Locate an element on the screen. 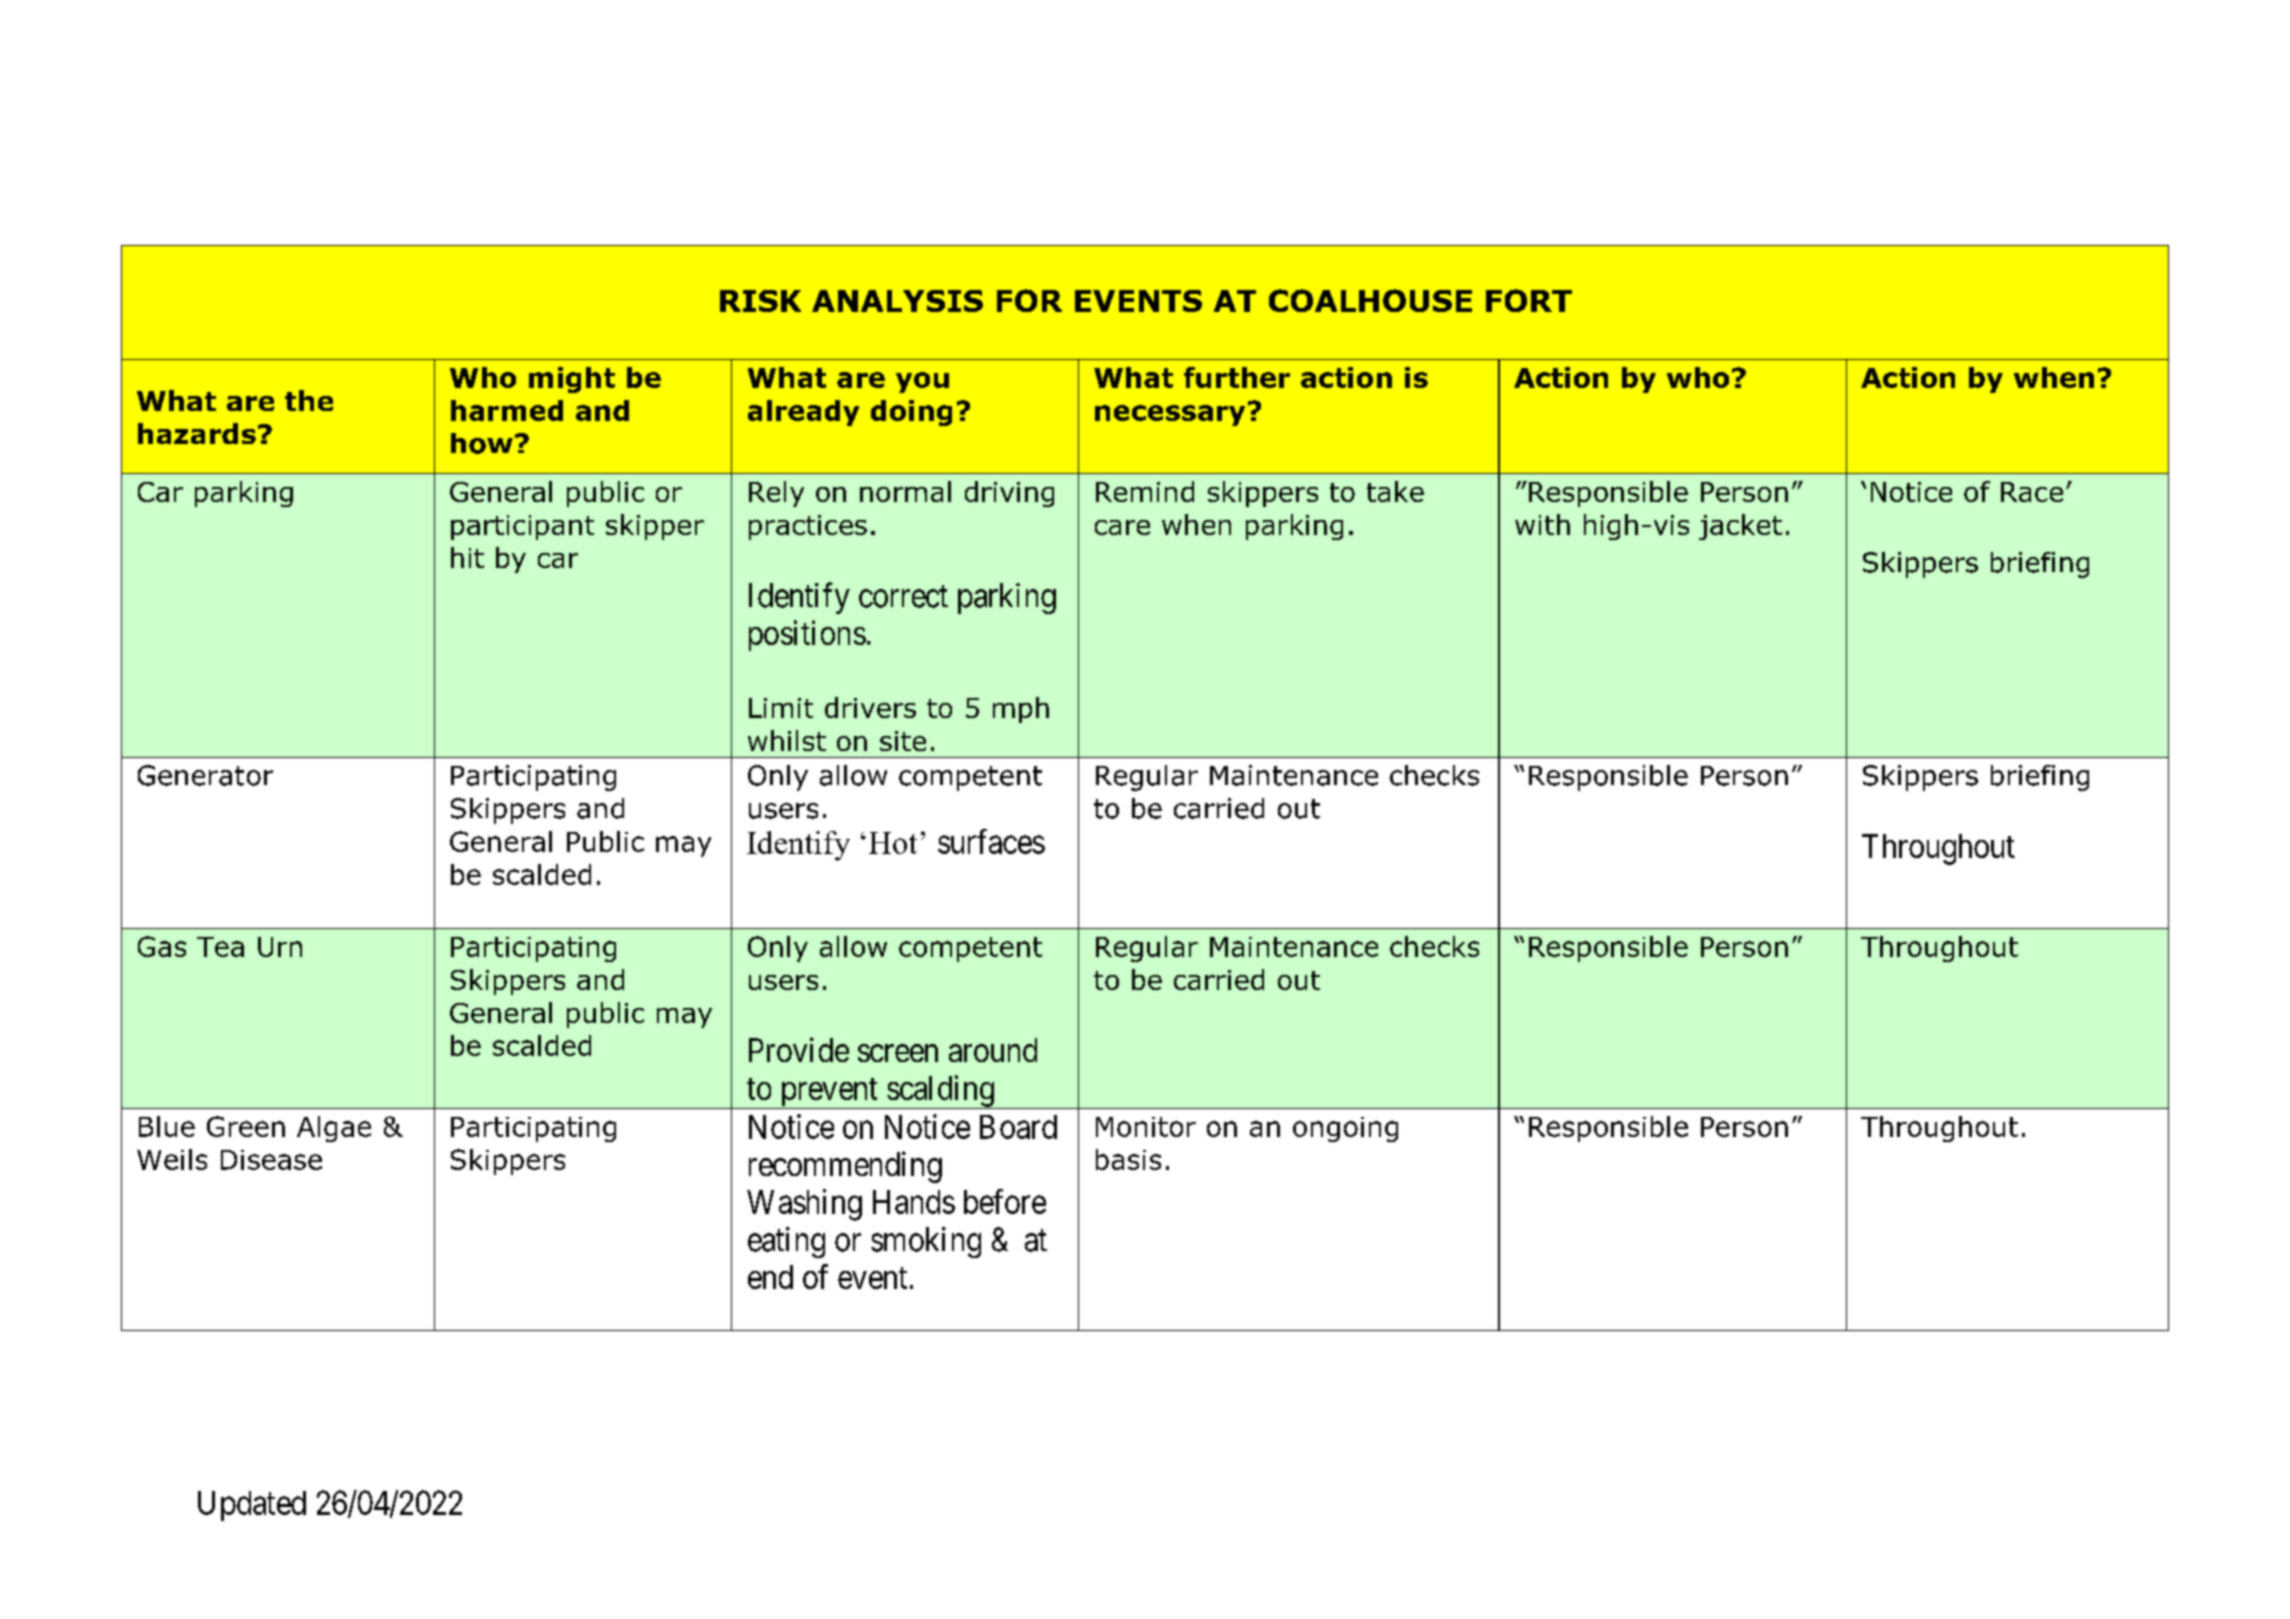  further is located at coordinates (1237, 377).
